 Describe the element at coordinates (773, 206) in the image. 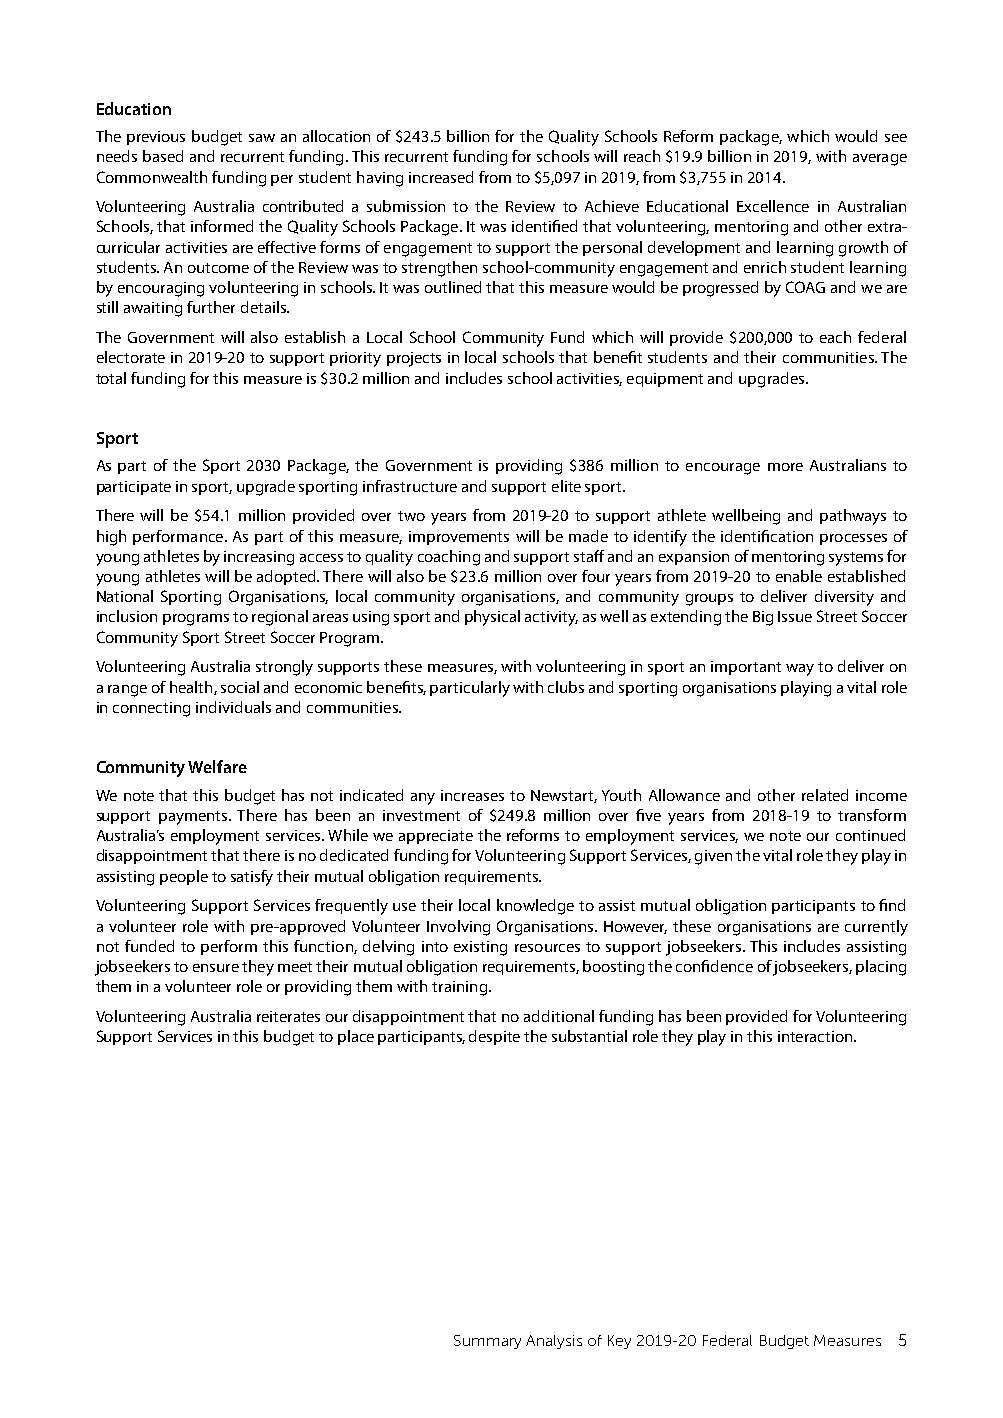

I see `Excellence` at that location.
